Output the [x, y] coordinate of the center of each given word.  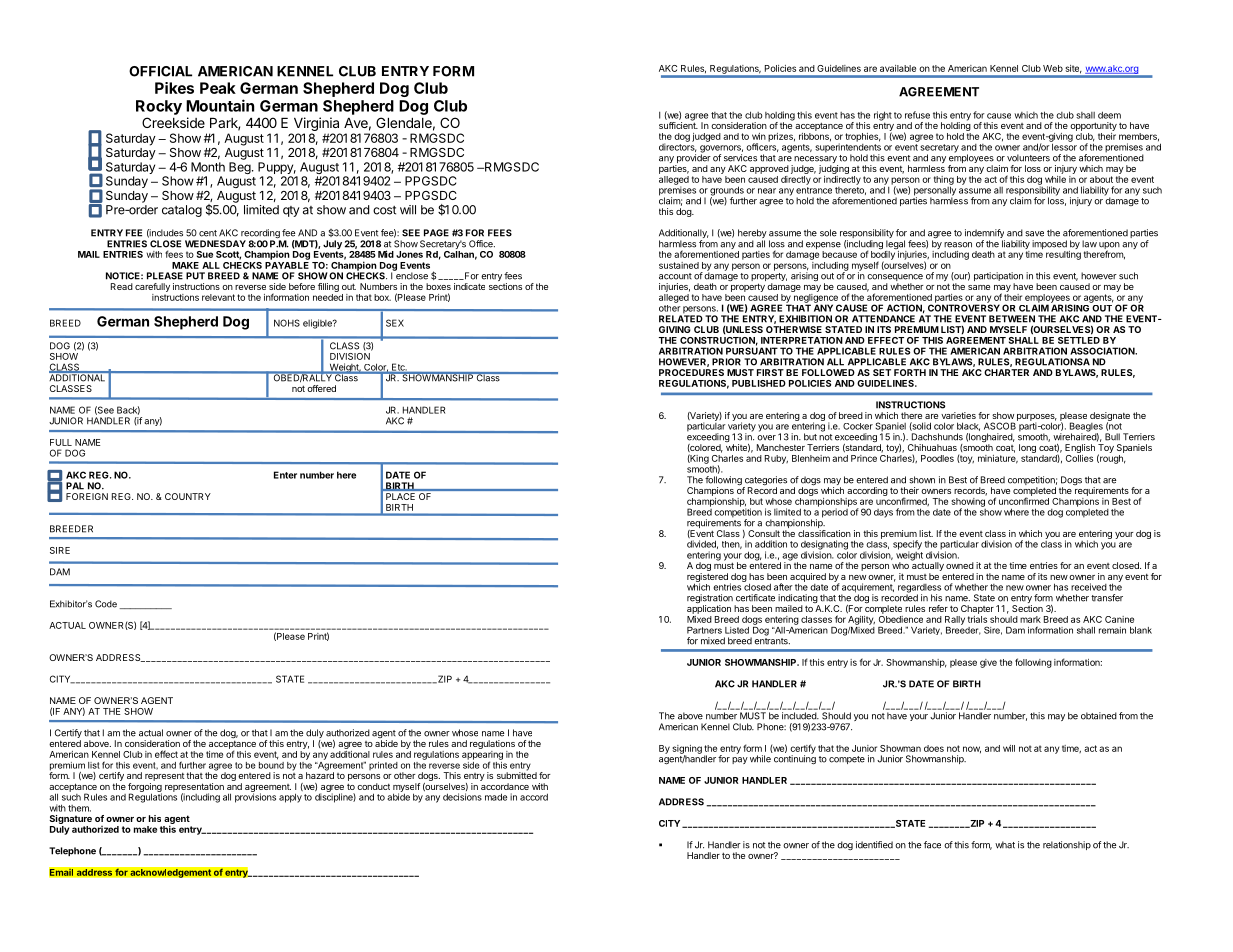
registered [707, 578]
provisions [255, 797]
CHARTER [1006, 372]
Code [106, 604]
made [496, 797]
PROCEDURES [691, 372]
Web [1053, 68]
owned [960, 565]
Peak [218, 88]
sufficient [678, 124]
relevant [218, 297]
